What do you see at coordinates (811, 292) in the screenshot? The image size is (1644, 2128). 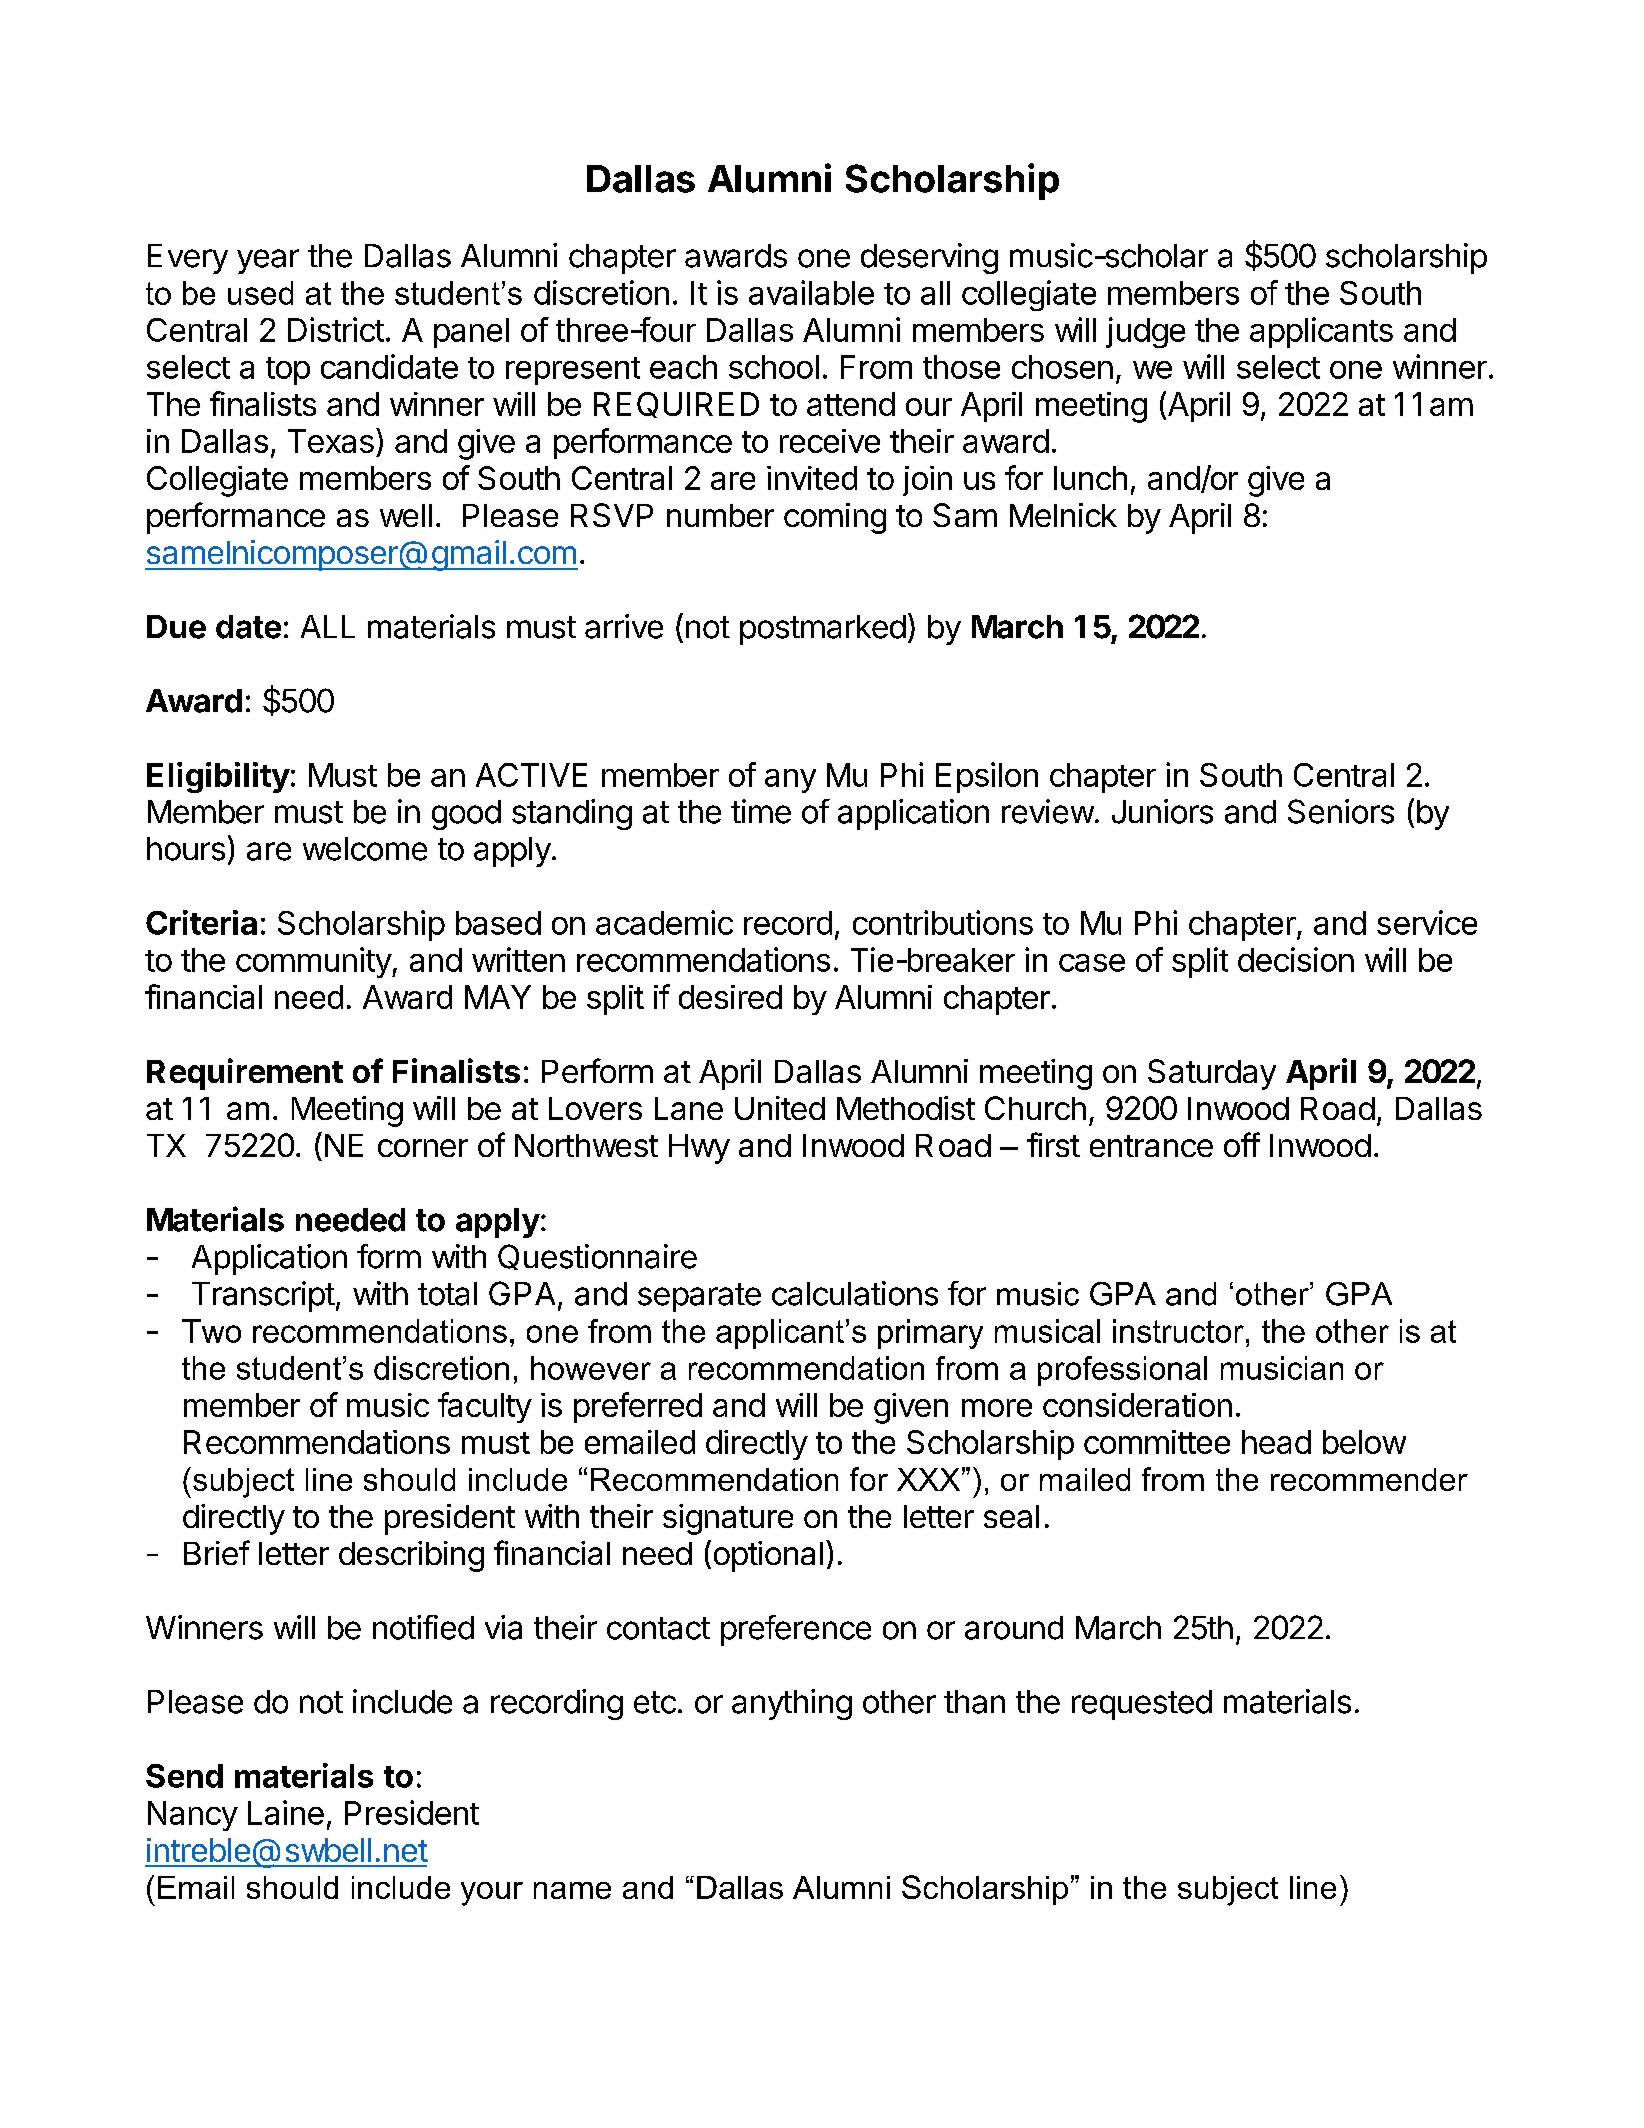 I see `available` at bounding box center [811, 292].
